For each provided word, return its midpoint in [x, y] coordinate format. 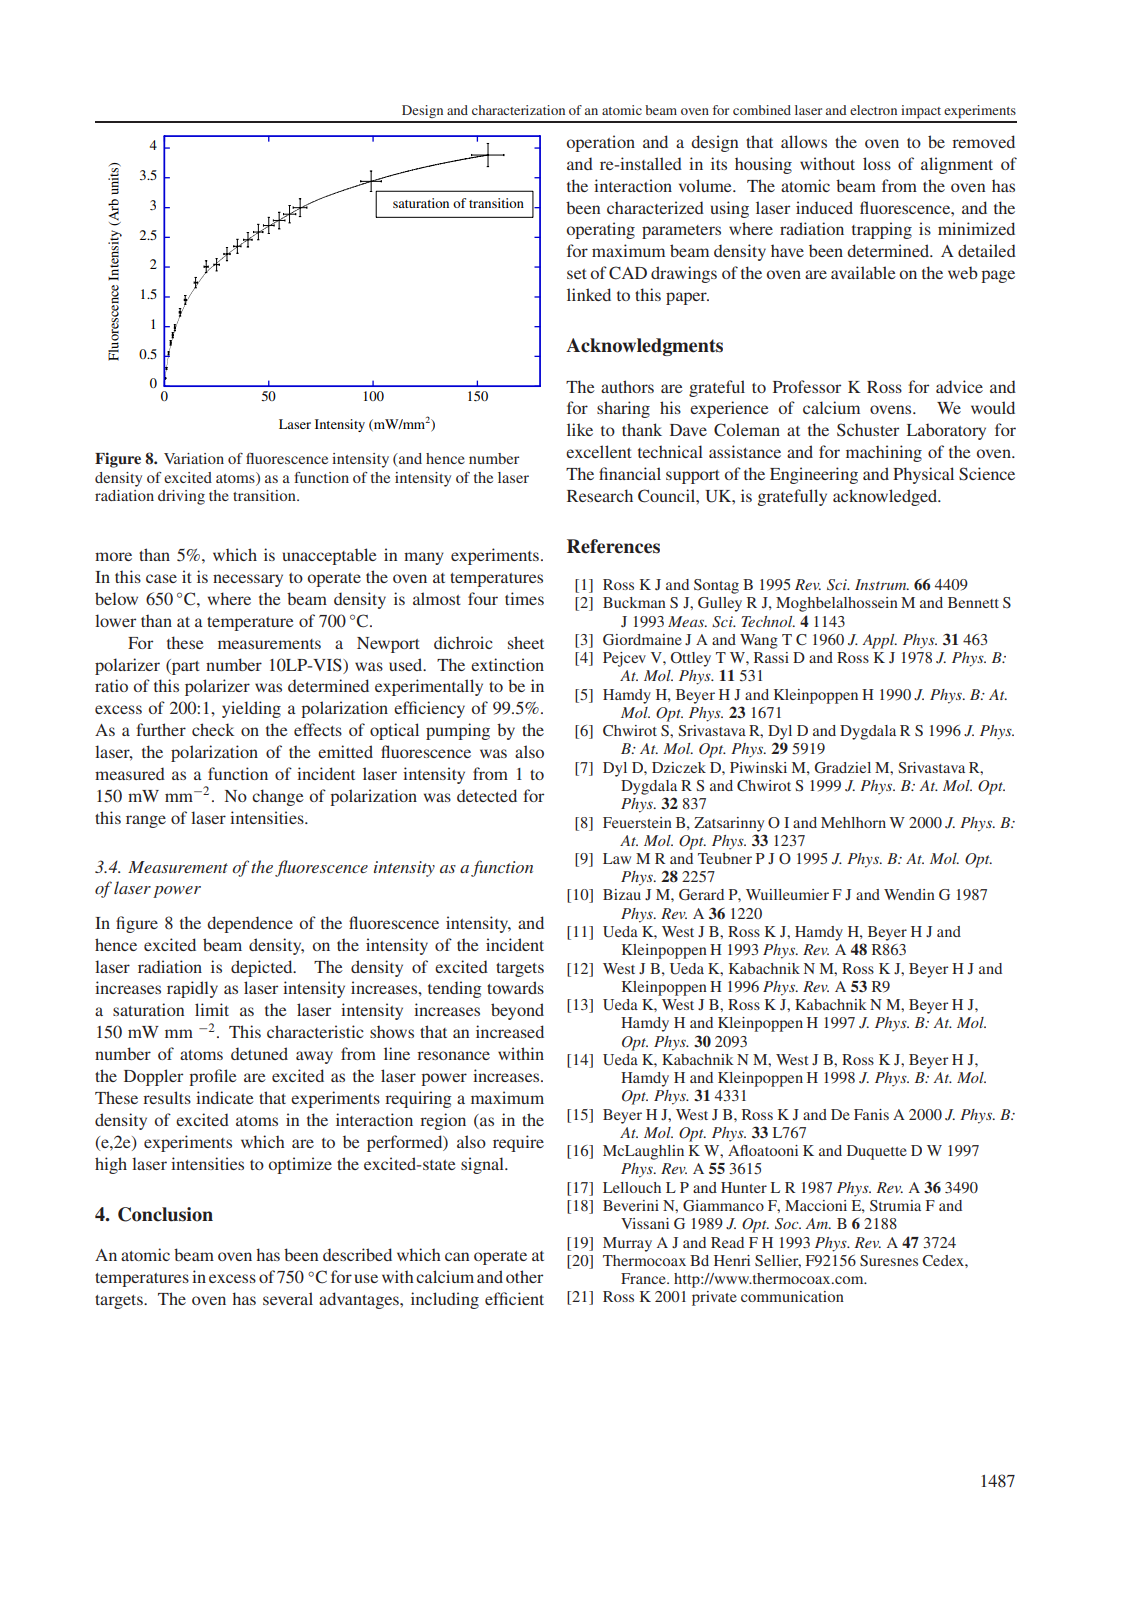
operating [601, 230]
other [524, 1276]
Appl [879, 641]
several [288, 1298]
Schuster [868, 430]
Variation [194, 458]
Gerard [701, 894]
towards [515, 987]
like [580, 429]
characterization [518, 110]
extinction [507, 664]
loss [877, 163]
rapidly [192, 989]
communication [792, 1296]
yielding [251, 709]
